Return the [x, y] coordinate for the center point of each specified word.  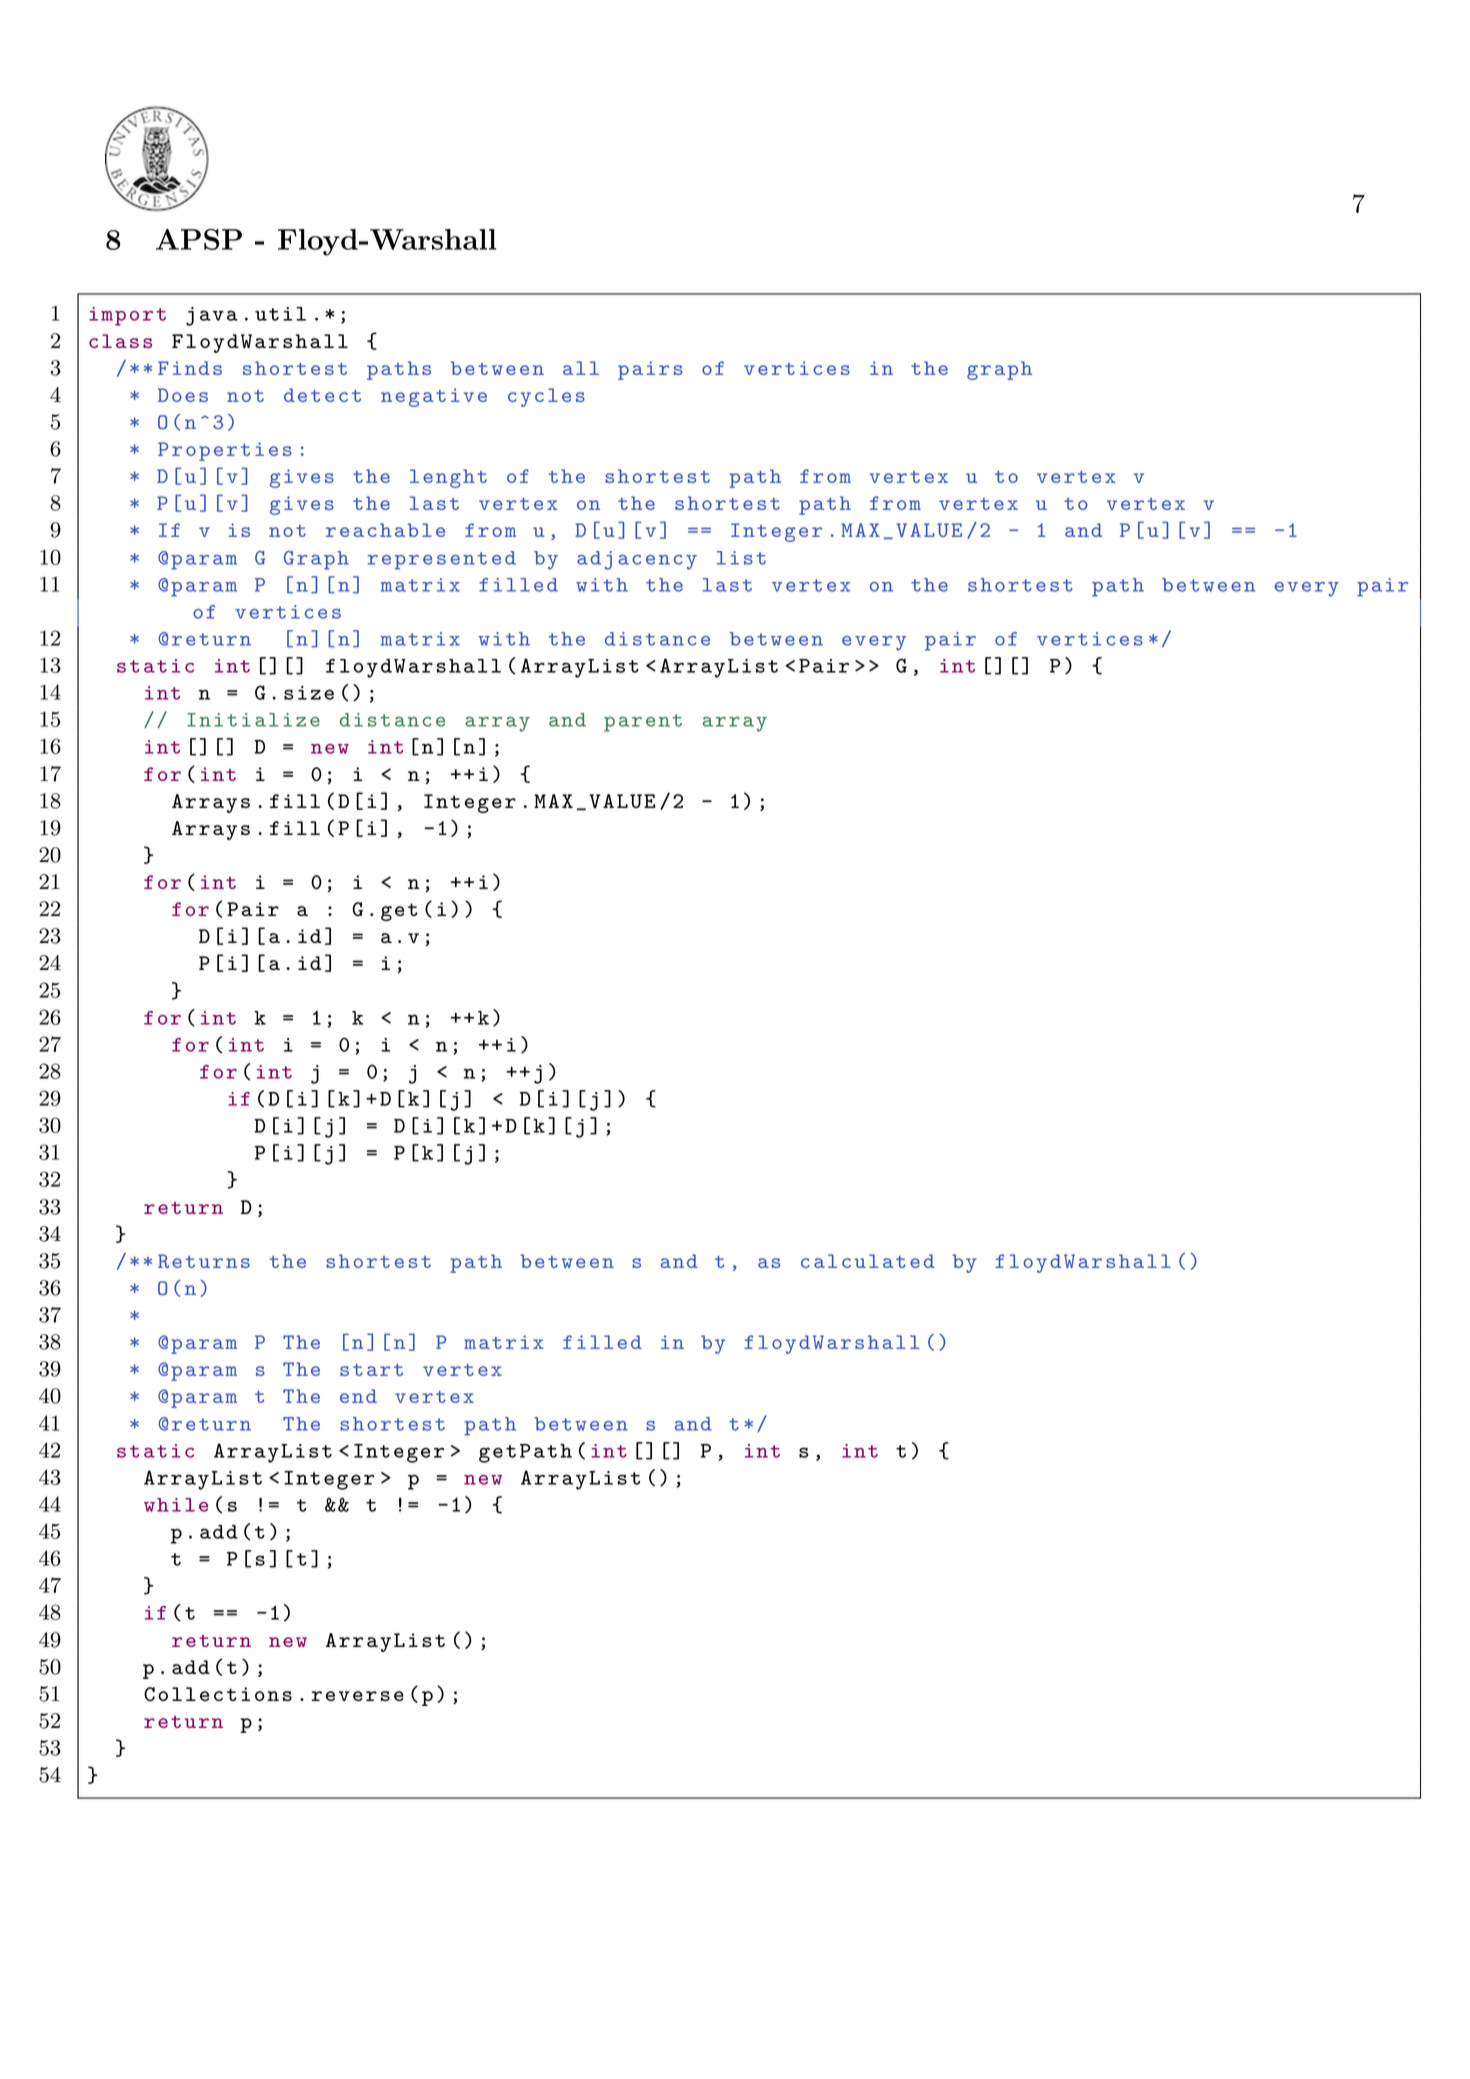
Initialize [253, 720]
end [358, 1396]
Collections [218, 1694]
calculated [868, 1261]
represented [442, 560]
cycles [546, 397]
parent [643, 723]
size [309, 693]
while [176, 1505]
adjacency [637, 560]
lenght [448, 478]
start [371, 1370]
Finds [190, 368]
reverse [357, 1696]
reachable [385, 530]
